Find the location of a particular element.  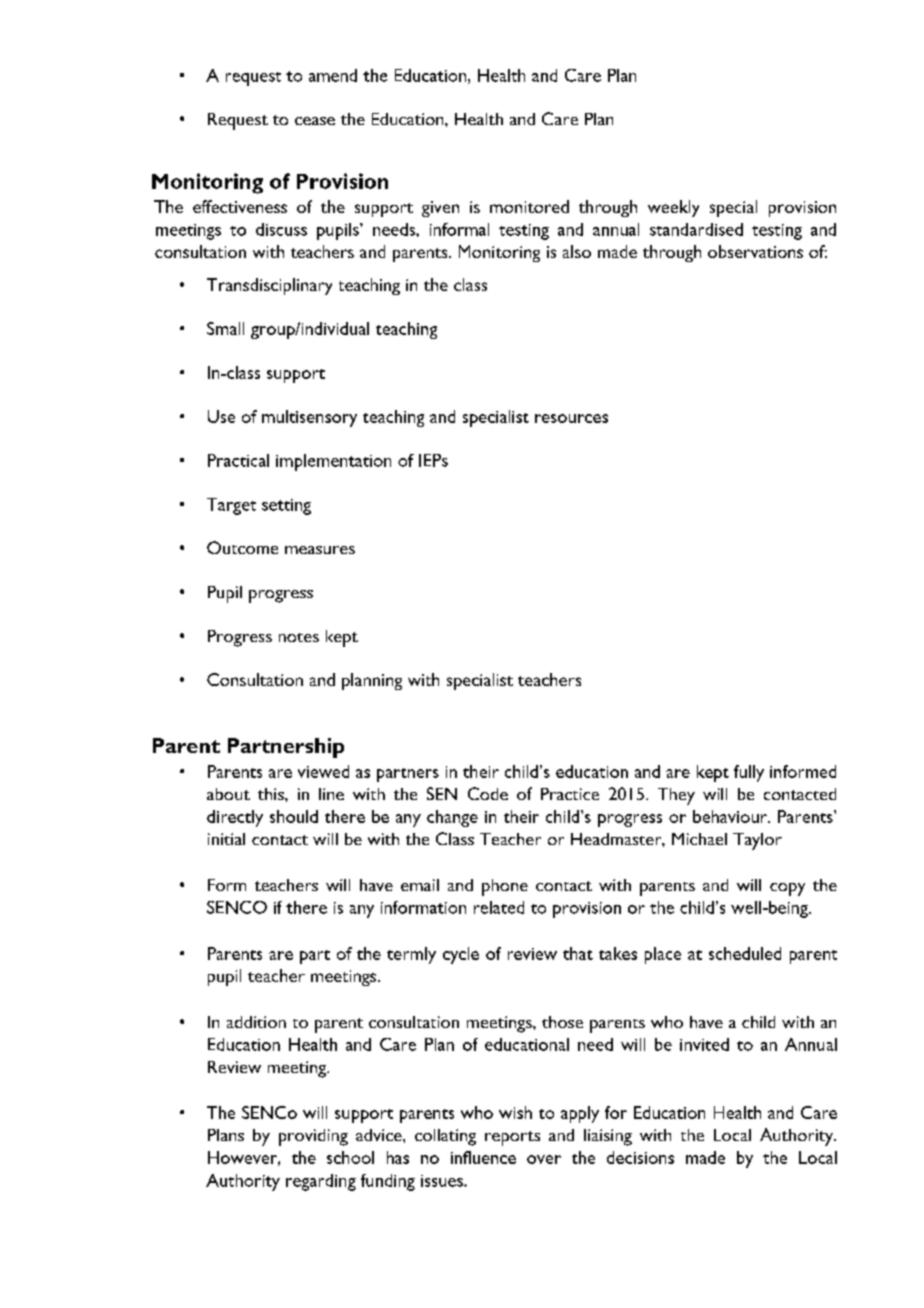

providing is located at coordinates (313, 1137).
